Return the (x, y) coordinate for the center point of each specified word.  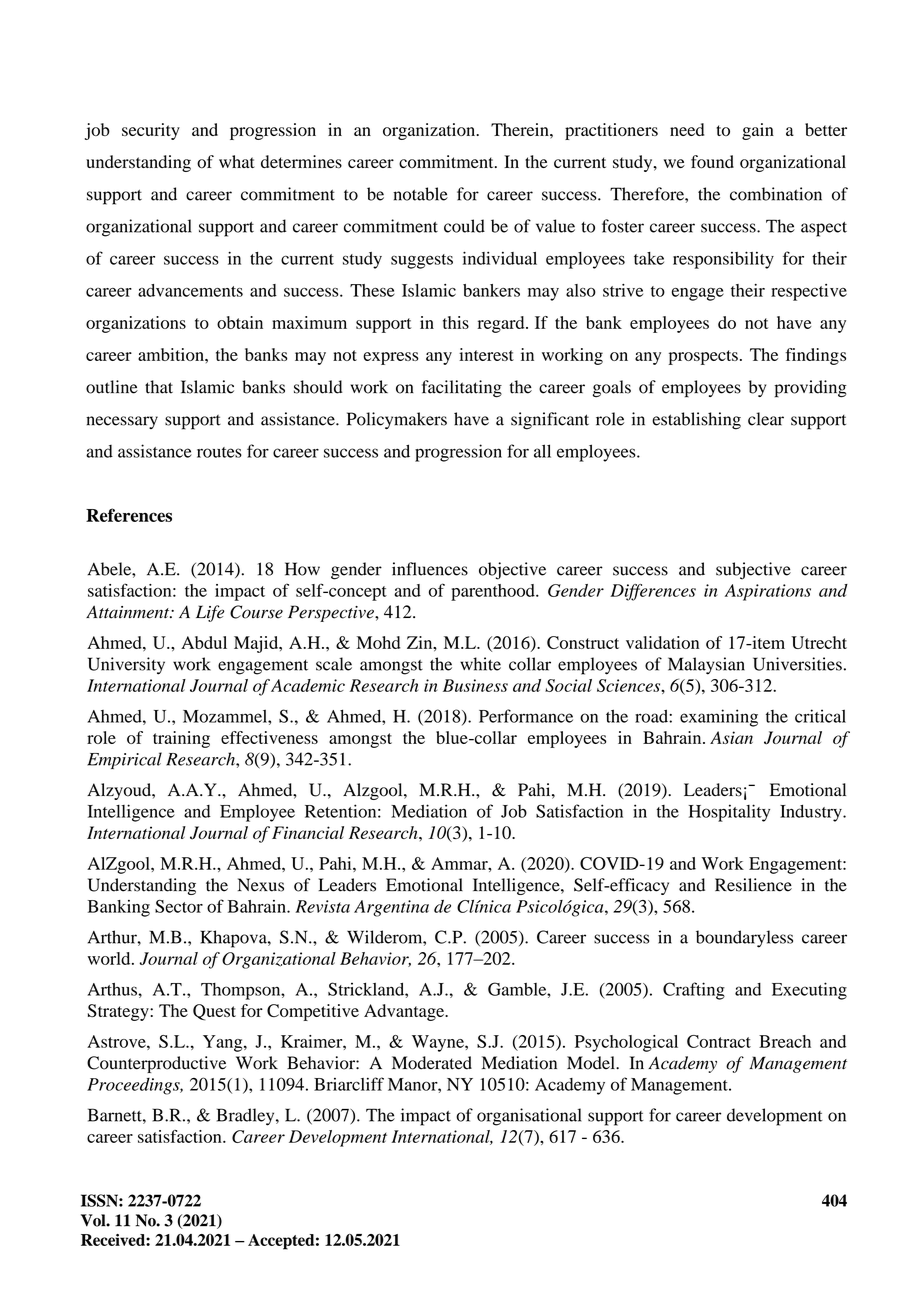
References (129, 515)
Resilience (753, 885)
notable (420, 194)
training (181, 739)
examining (719, 718)
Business (475, 685)
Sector (179, 906)
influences (430, 569)
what (237, 161)
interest (486, 354)
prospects (703, 357)
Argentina (391, 908)
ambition (172, 354)
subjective (753, 571)
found (712, 162)
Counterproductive (156, 1064)
